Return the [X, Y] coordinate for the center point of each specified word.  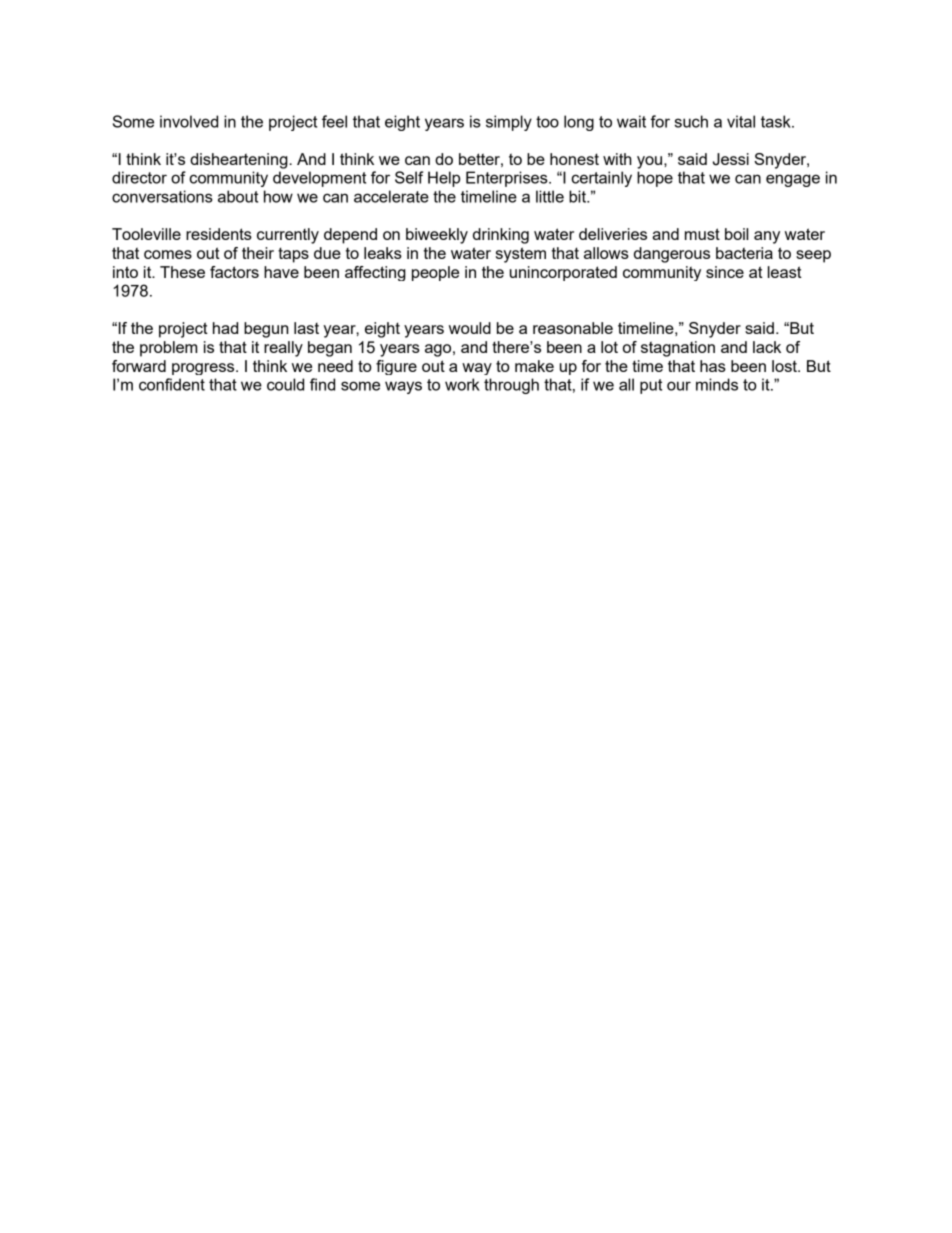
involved [189, 121]
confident [172, 384]
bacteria [744, 253]
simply [509, 123]
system [521, 255]
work [462, 384]
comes [168, 254]
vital [741, 121]
